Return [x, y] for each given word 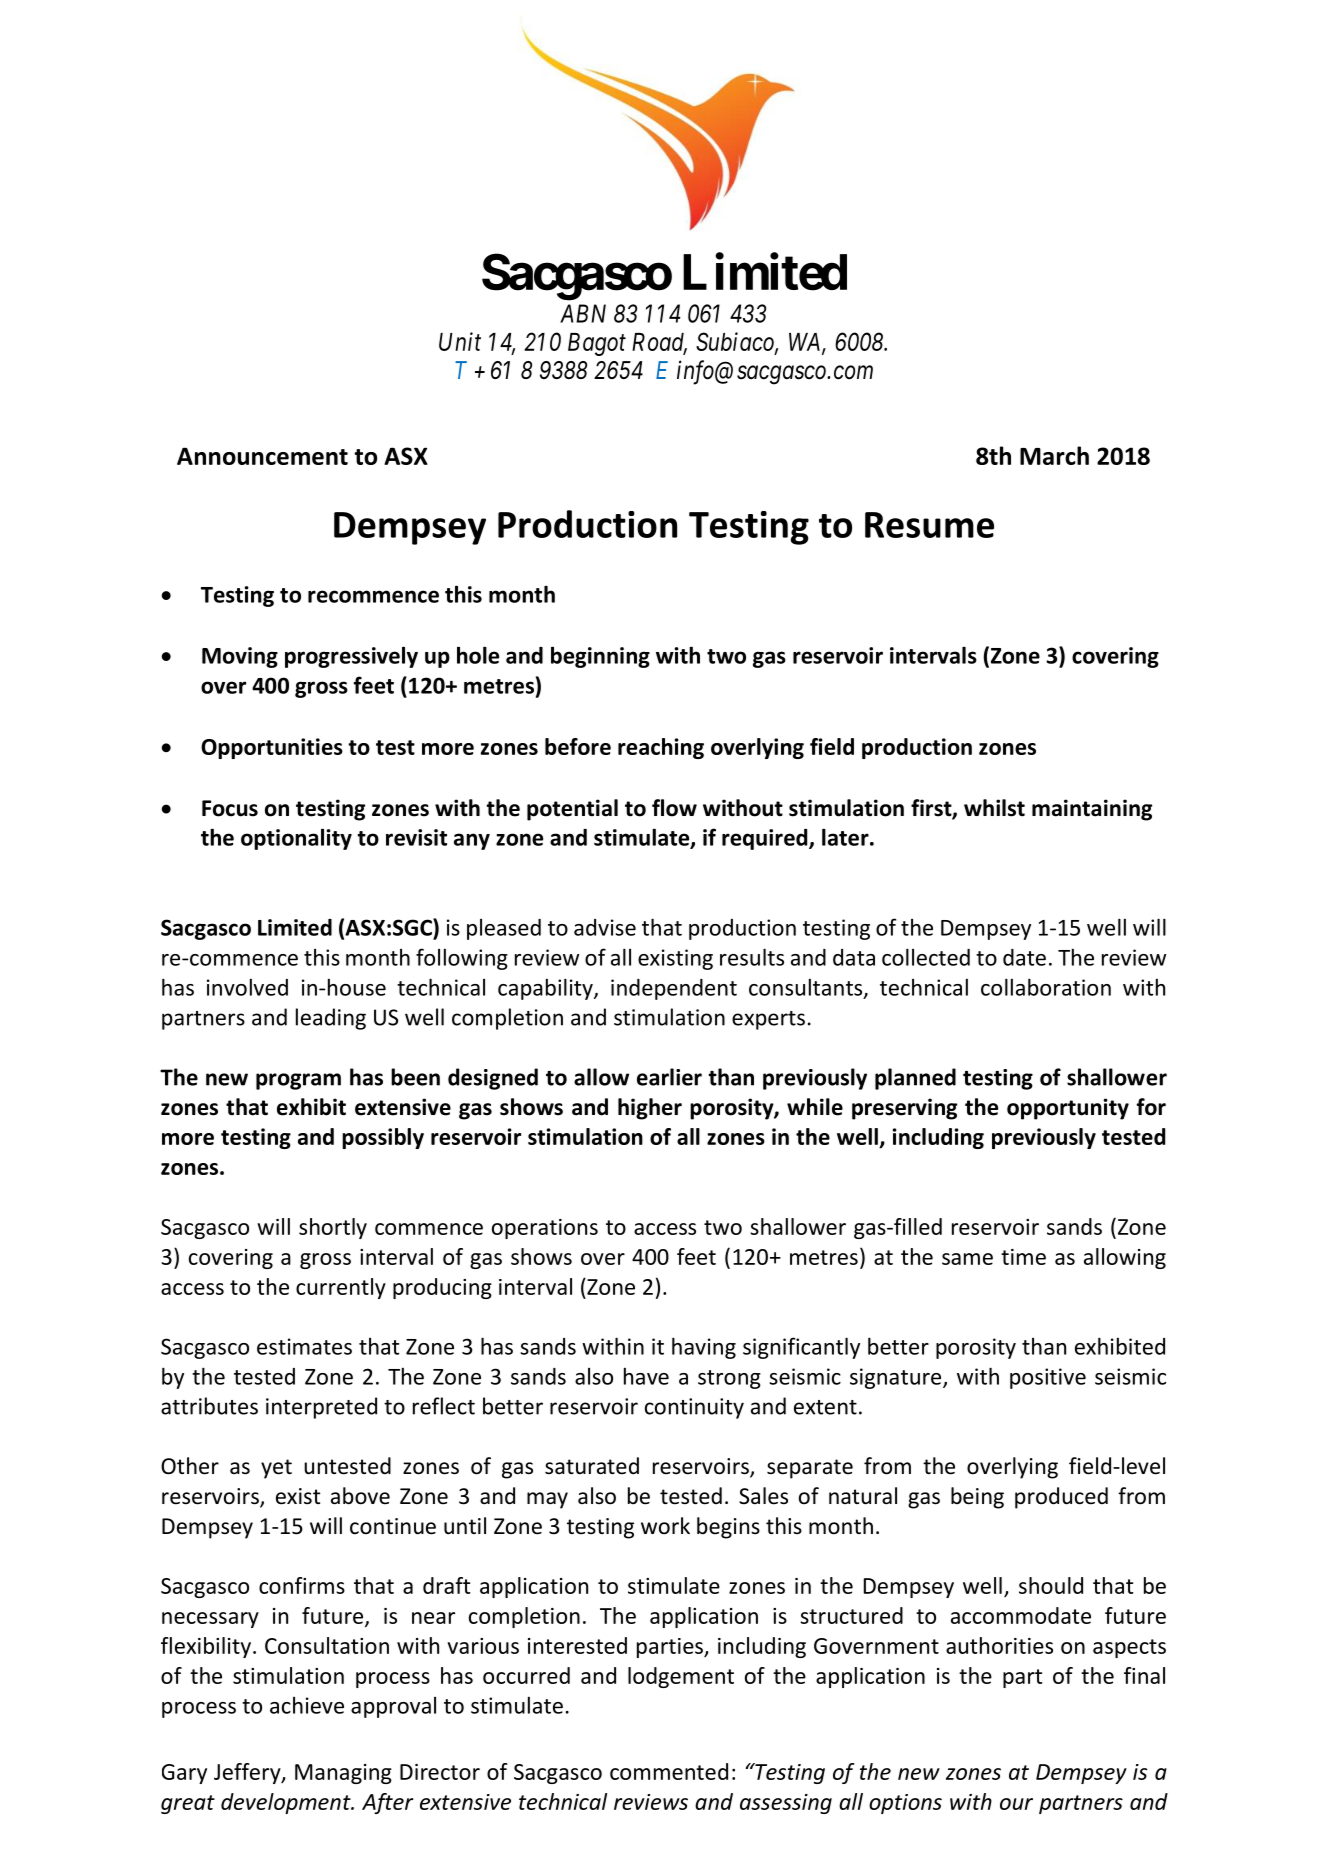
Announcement [262, 456]
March [1054, 455]
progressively [351, 657]
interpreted [321, 1408]
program [298, 1081]
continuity [694, 1408]
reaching [661, 748]
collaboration [1046, 987]
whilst [994, 808]
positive [1048, 1378]
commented [669, 1771]
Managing [343, 1774]
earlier [669, 1077]
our [1016, 1804]
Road [659, 343]
